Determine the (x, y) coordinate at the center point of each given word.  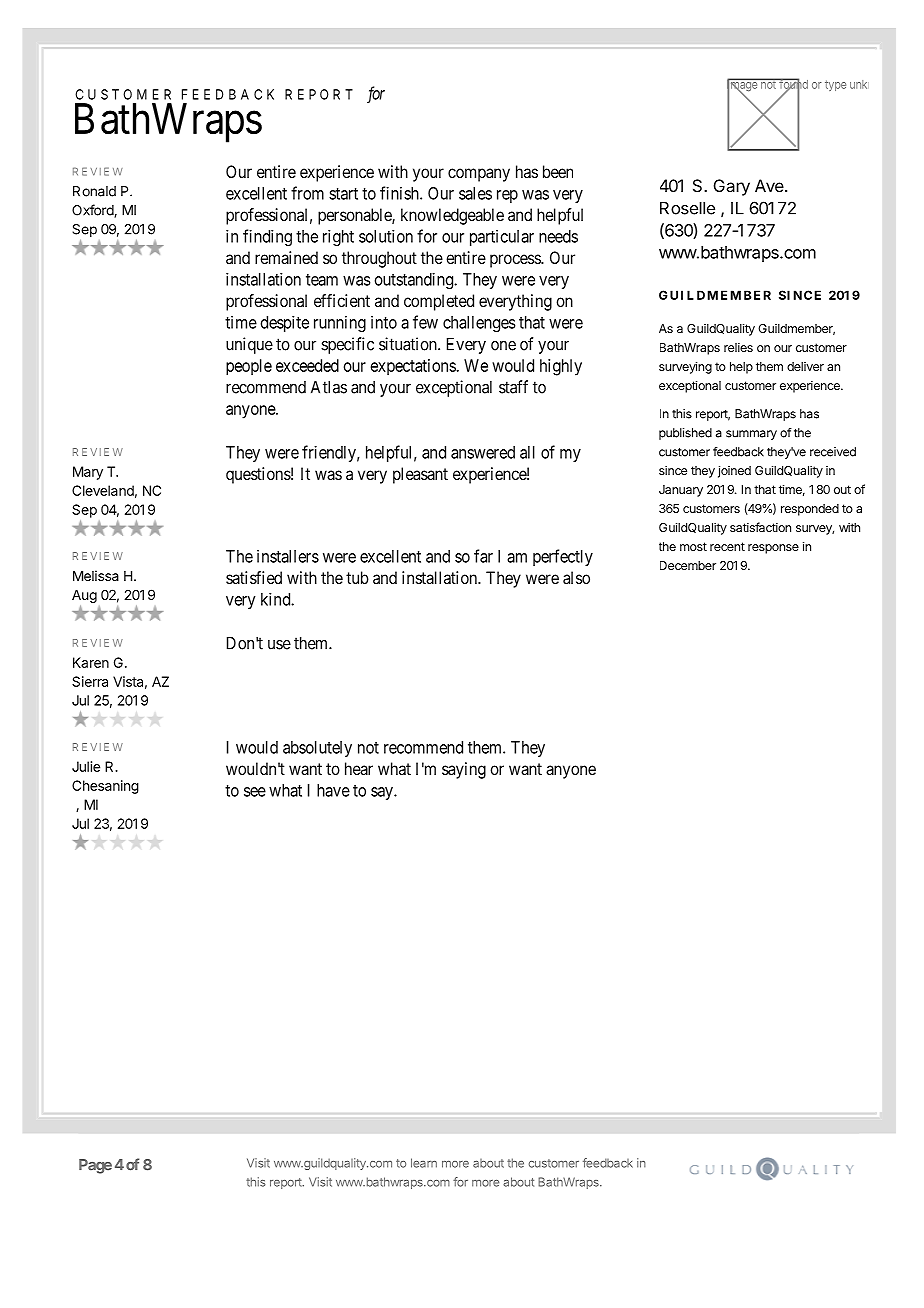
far (483, 556)
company (479, 175)
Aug (84, 596)
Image (743, 86)
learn (424, 1163)
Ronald (94, 191)
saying (464, 770)
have (333, 790)
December (688, 565)
